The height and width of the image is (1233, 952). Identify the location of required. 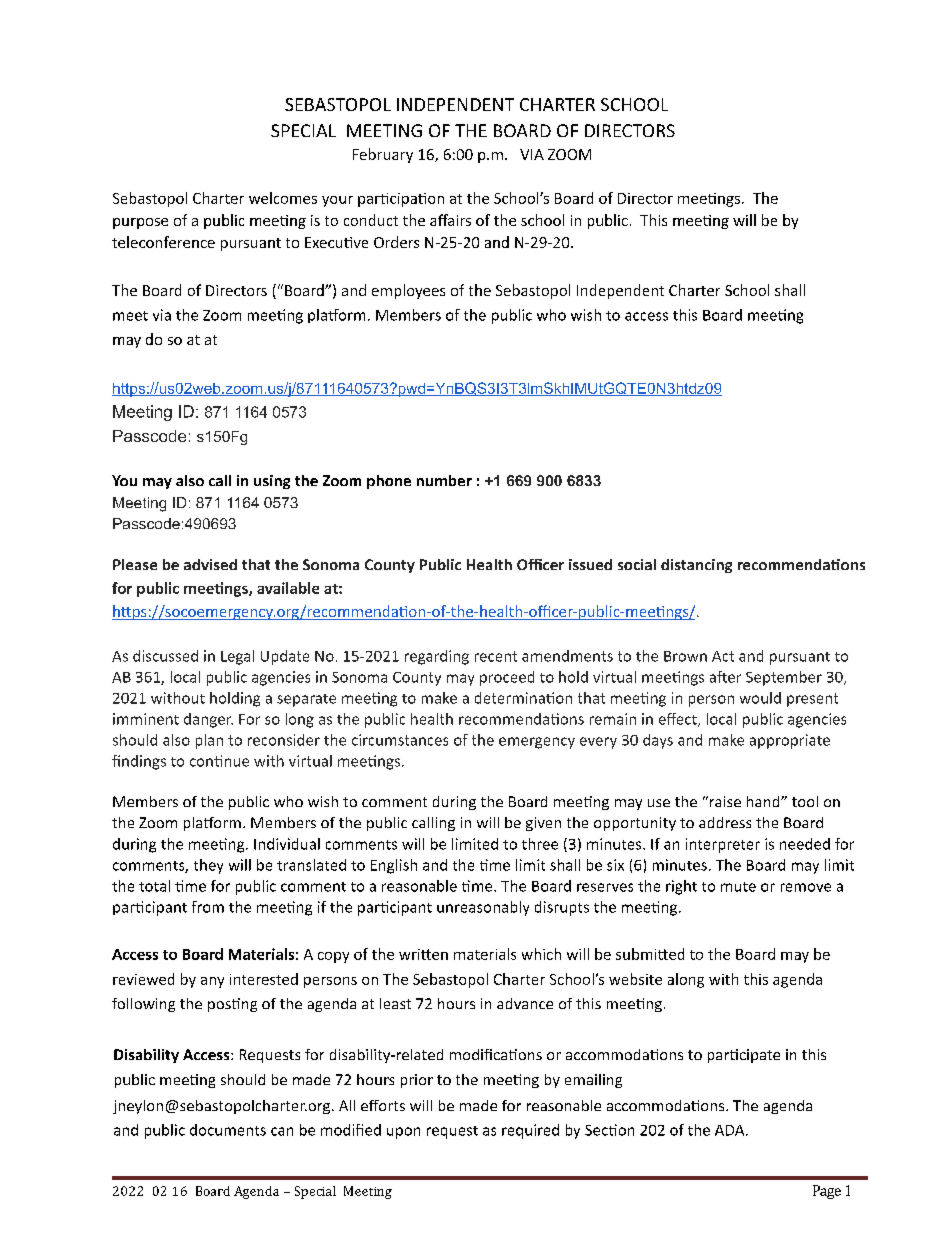
(530, 1131).
